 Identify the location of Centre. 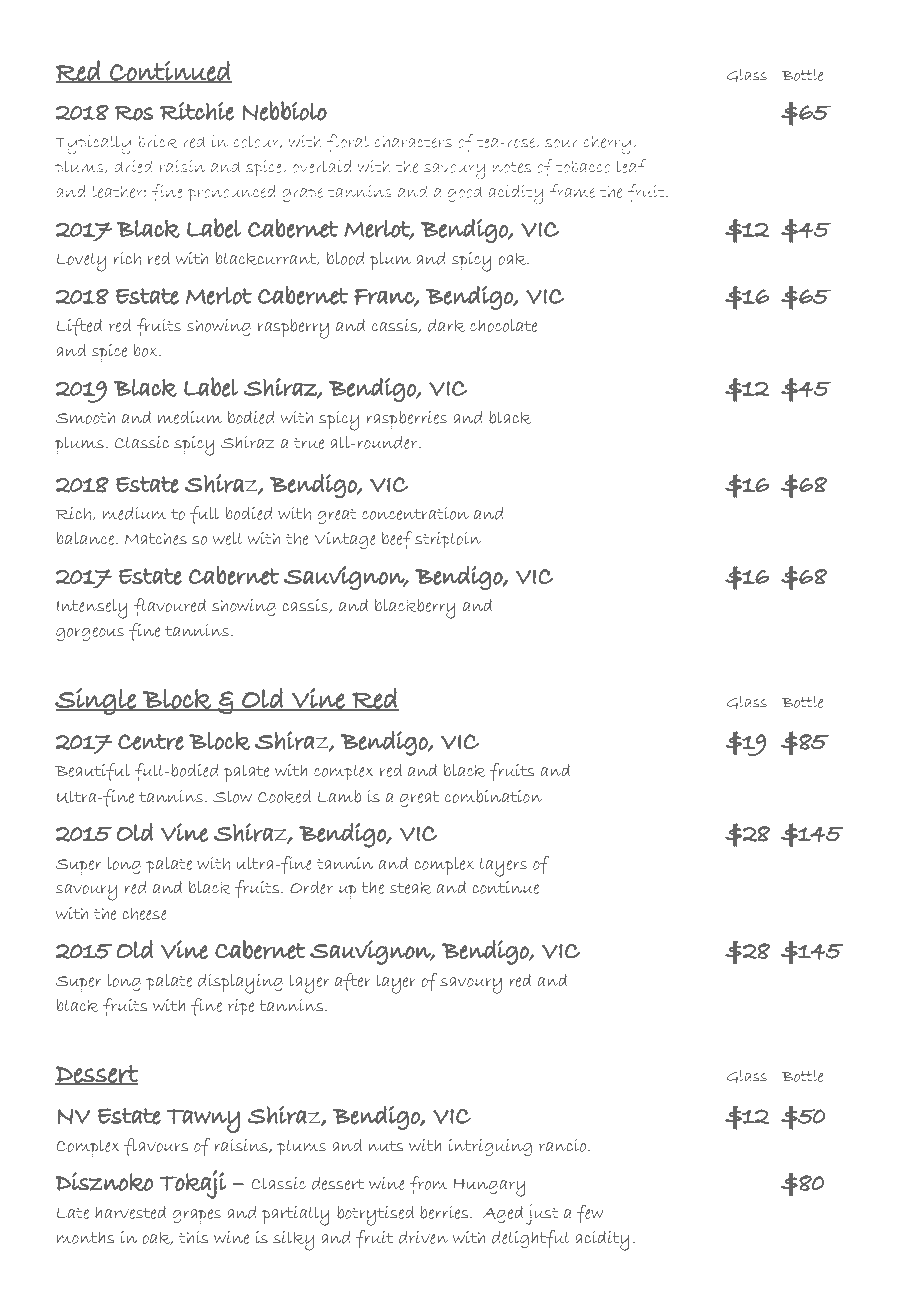
(151, 742).
